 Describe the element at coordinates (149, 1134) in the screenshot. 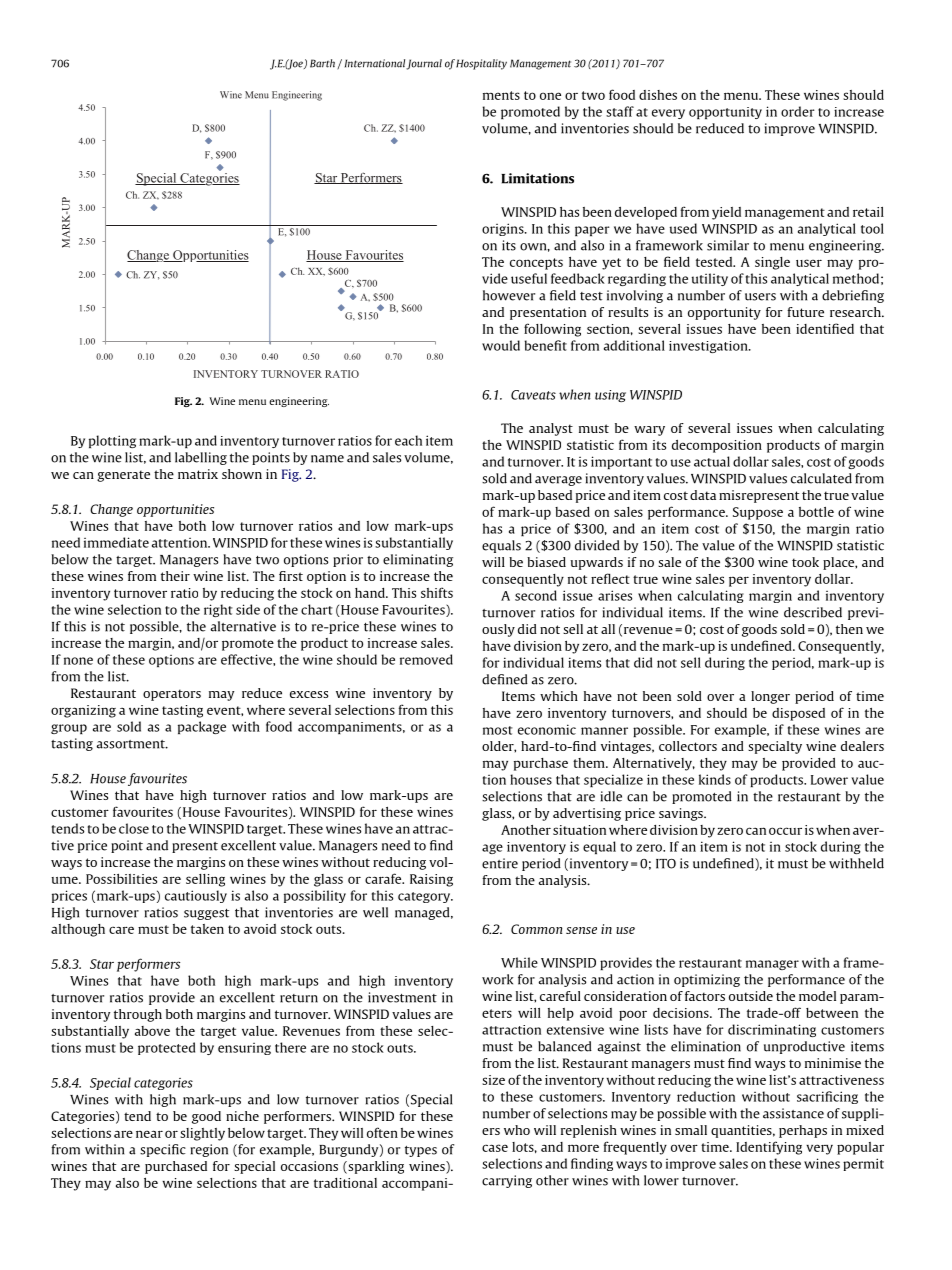

I see `near` at that location.
